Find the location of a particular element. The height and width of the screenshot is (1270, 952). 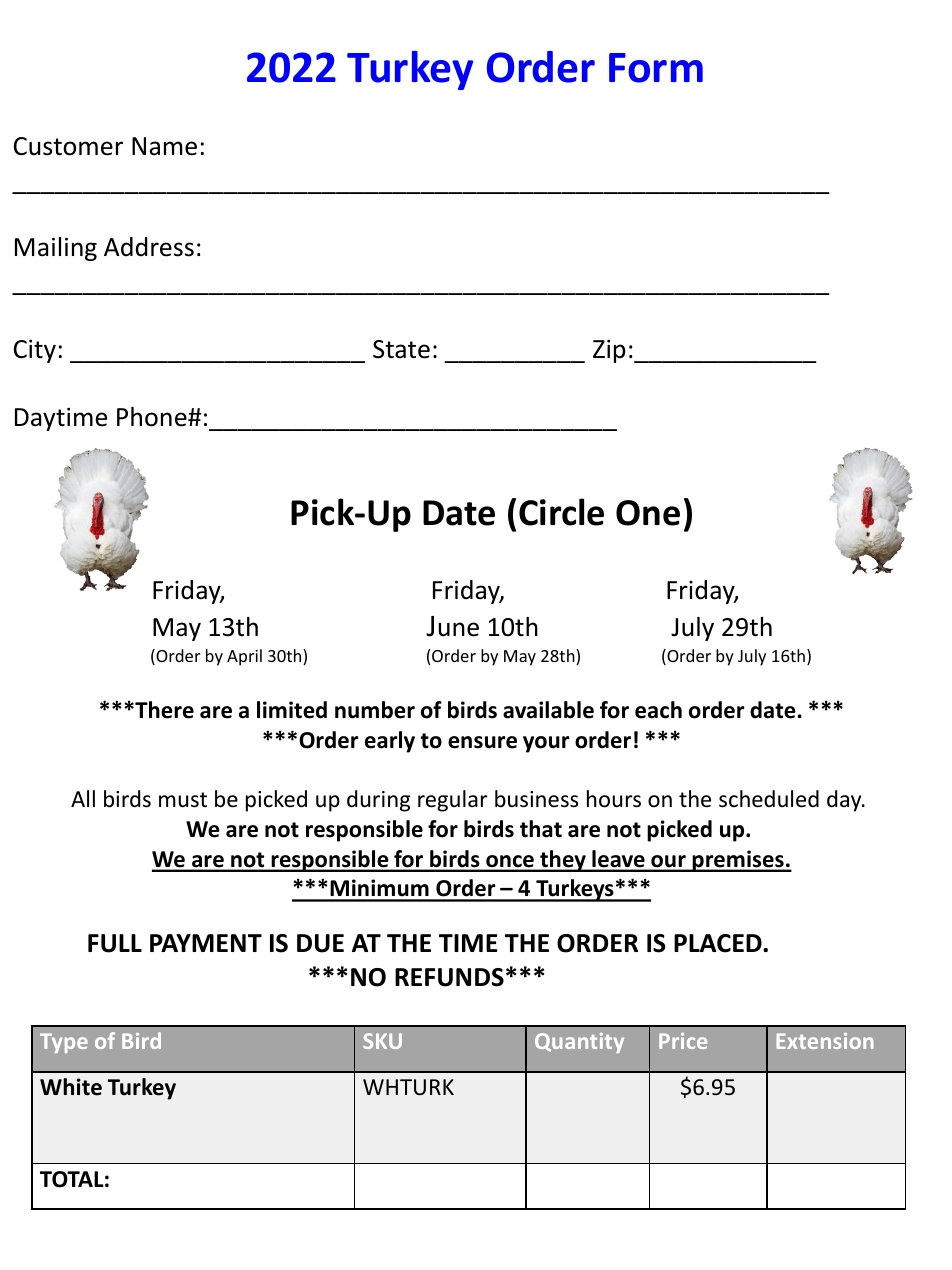

State is located at coordinates (401, 349).
